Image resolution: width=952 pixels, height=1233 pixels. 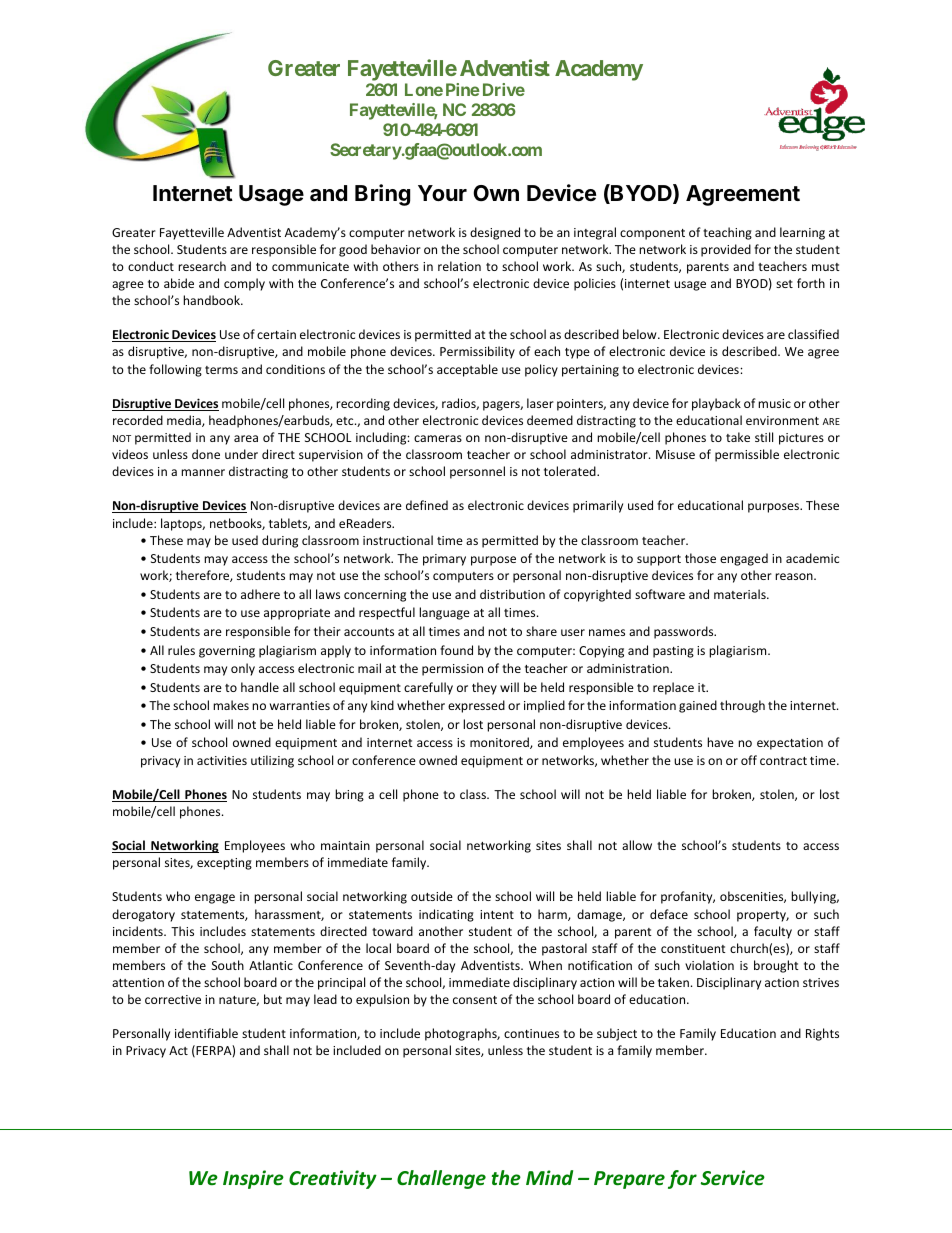 I want to click on Pine, so click(x=463, y=89).
